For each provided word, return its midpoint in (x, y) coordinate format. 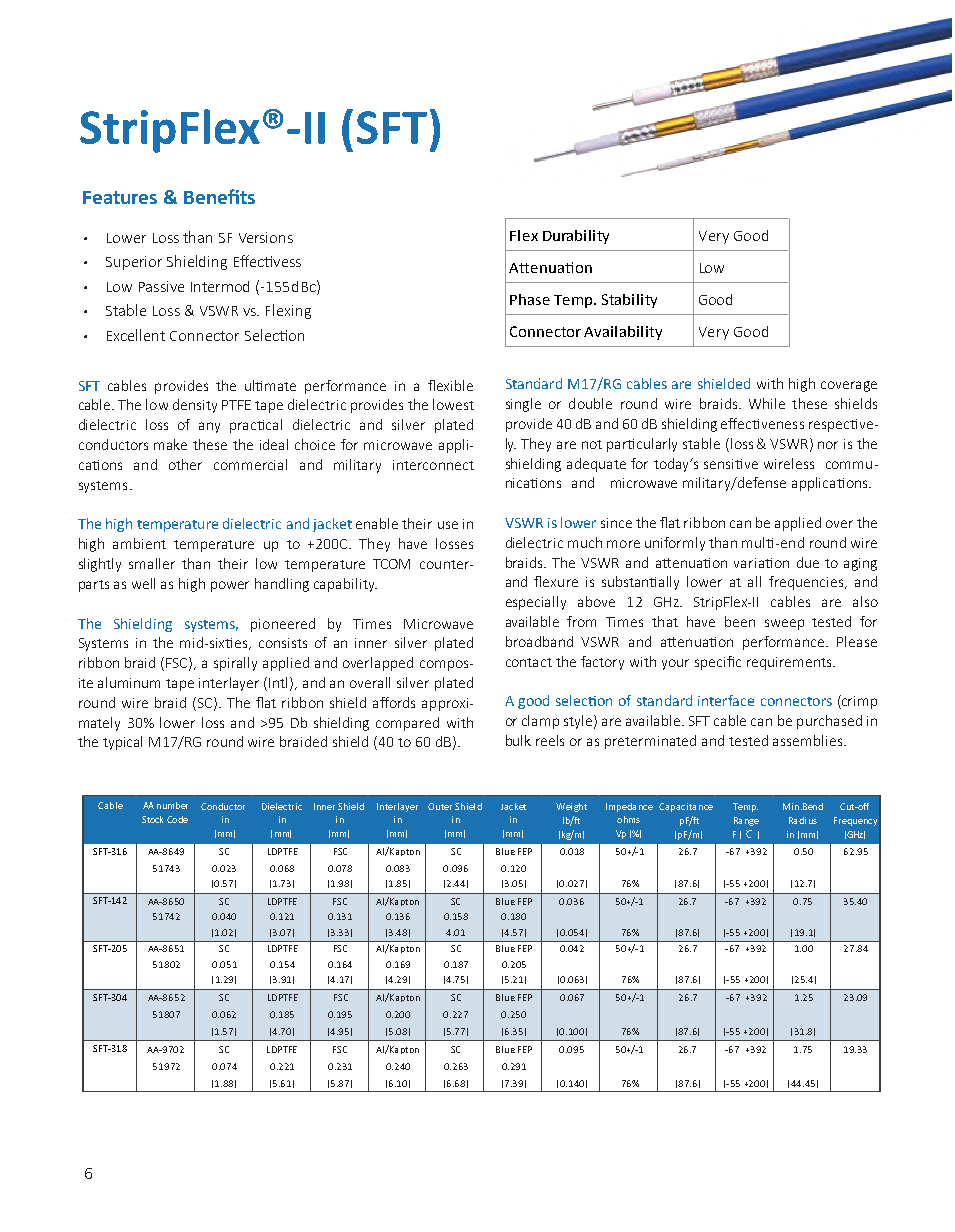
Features (120, 197)
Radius (803, 820)
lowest (453, 404)
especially (536, 603)
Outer (440, 806)
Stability (629, 301)
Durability (576, 237)
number (172, 805)
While (767, 403)
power (230, 586)
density (195, 406)
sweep (784, 624)
